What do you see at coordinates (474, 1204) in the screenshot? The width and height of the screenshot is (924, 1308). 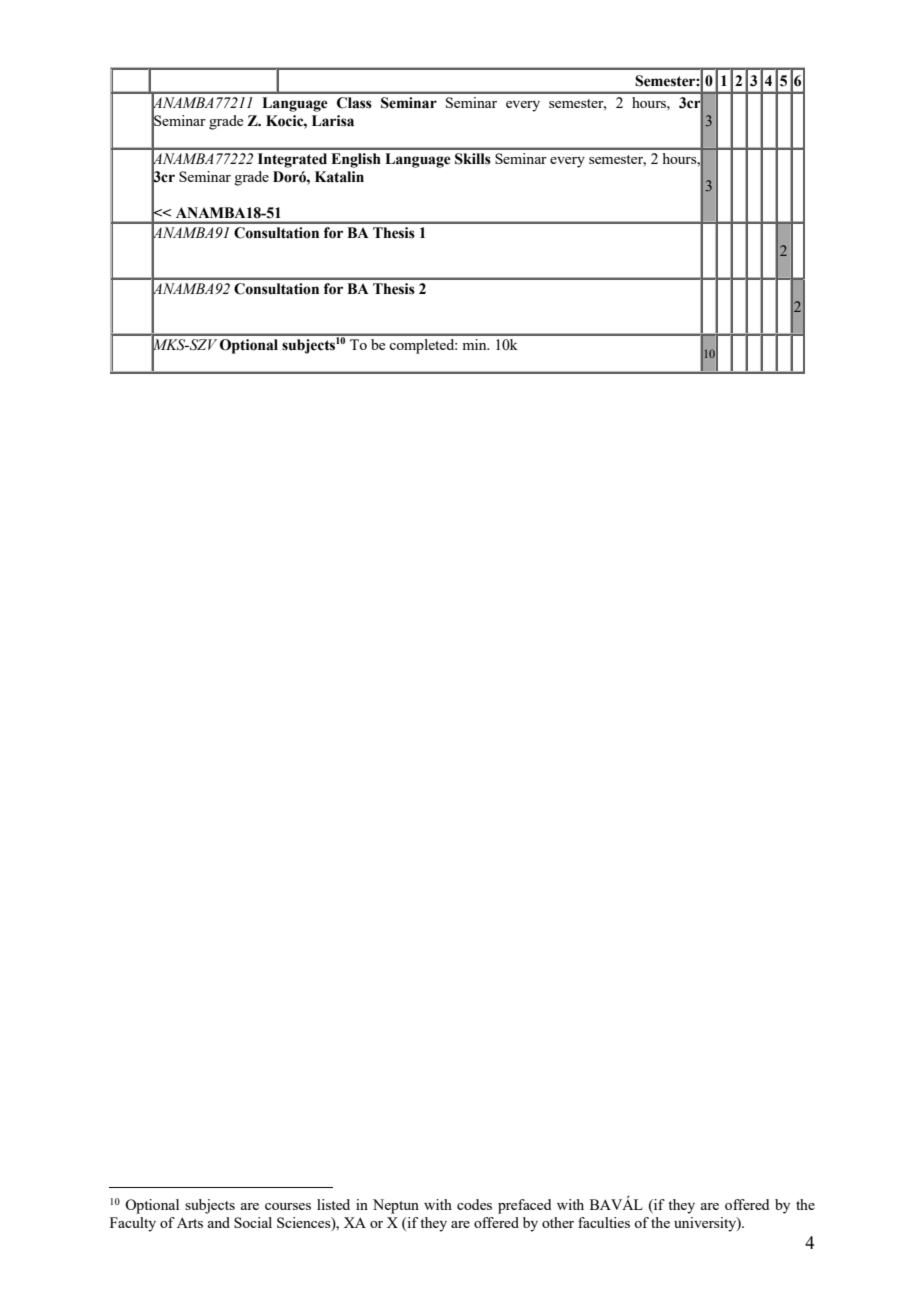 I see `codes` at bounding box center [474, 1204].
